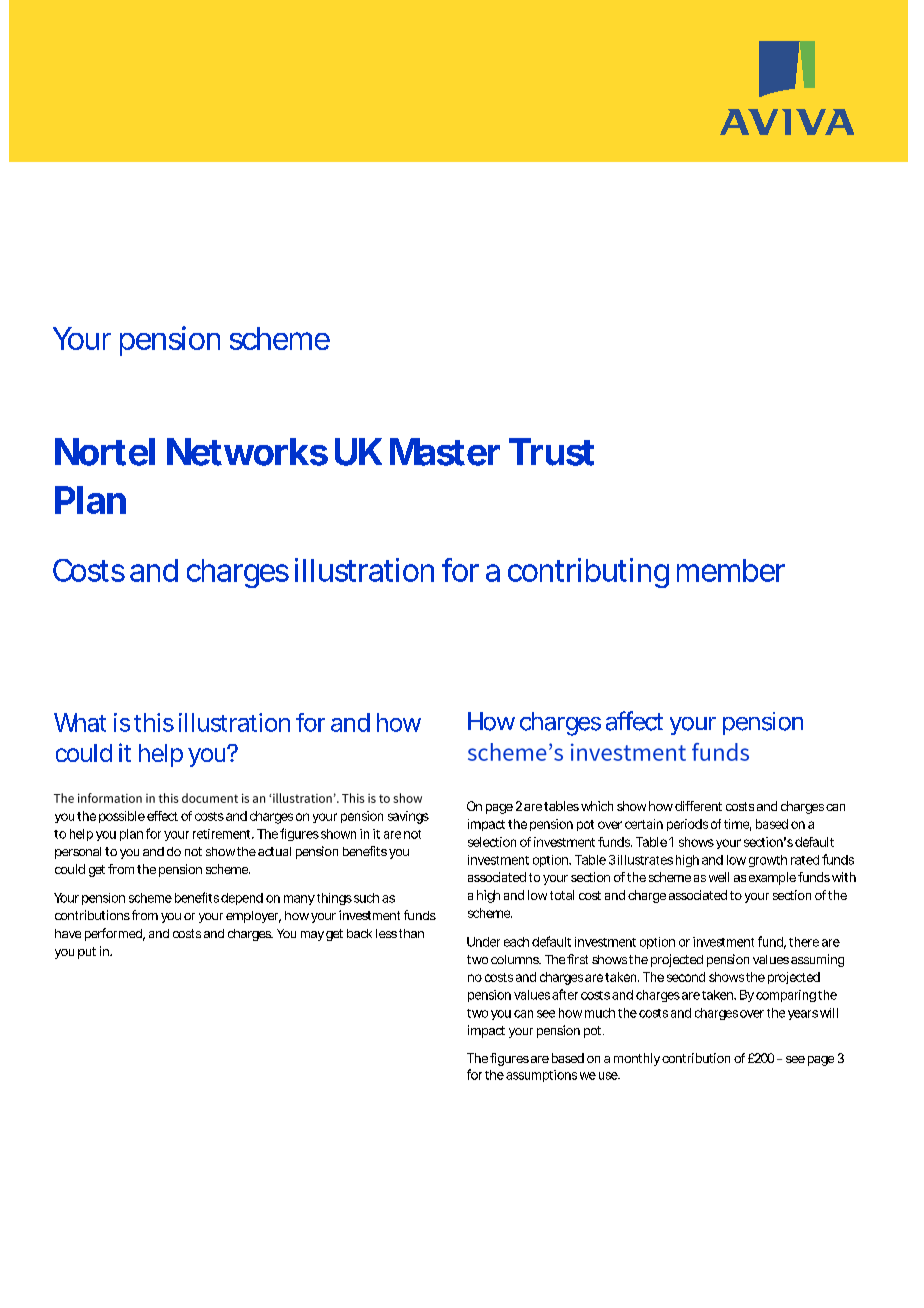 This screenshot has height=1308, width=924. What do you see at coordinates (731, 570) in the screenshot?
I see `member` at bounding box center [731, 570].
